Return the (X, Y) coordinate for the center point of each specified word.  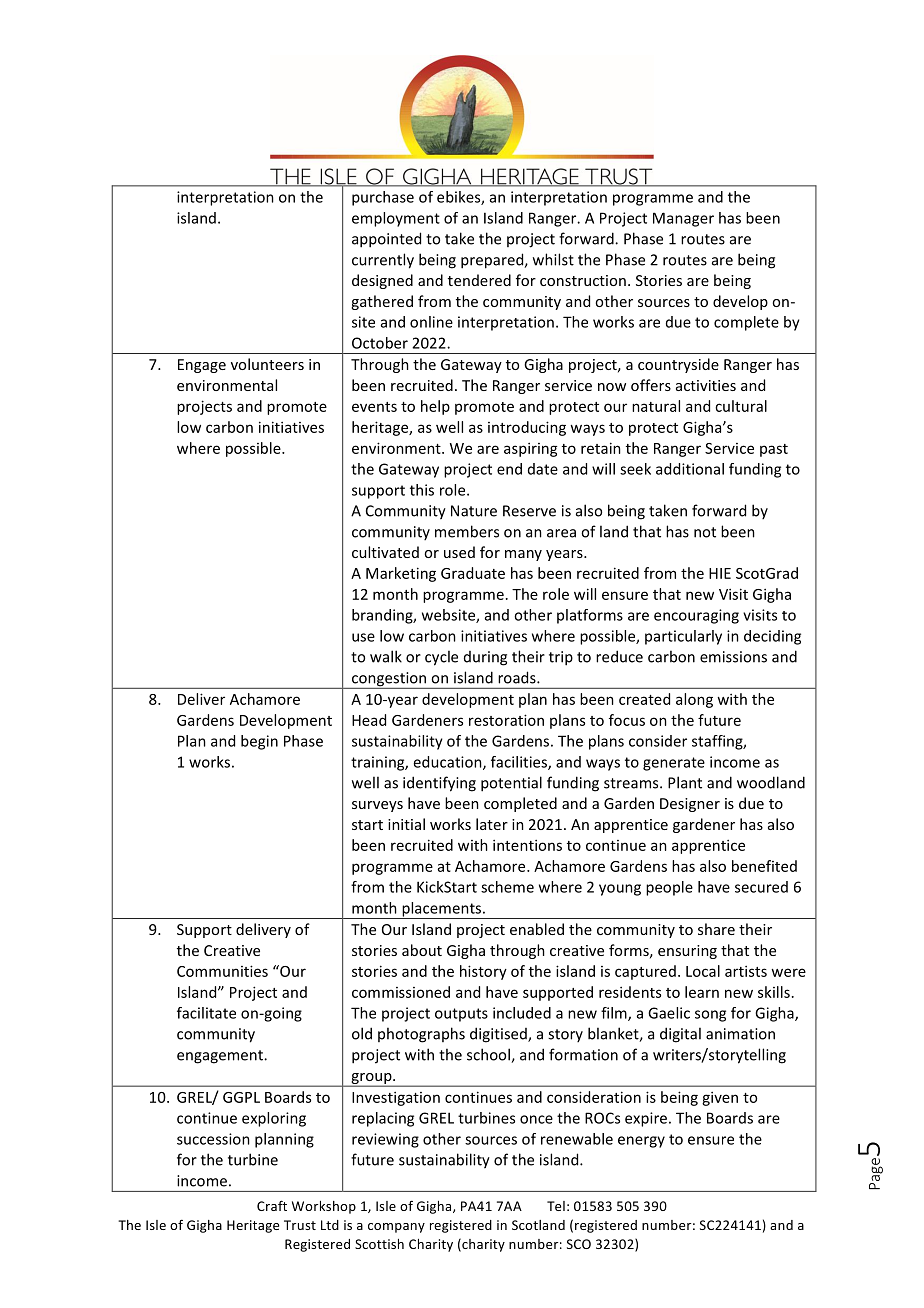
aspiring (531, 449)
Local (703, 971)
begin (259, 742)
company (396, 1228)
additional (690, 469)
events (374, 407)
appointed (386, 240)
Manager (683, 219)
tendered (479, 280)
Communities (222, 971)
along (694, 700)
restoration (506, 720)
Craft (272, 1205)
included (522, 1013)
